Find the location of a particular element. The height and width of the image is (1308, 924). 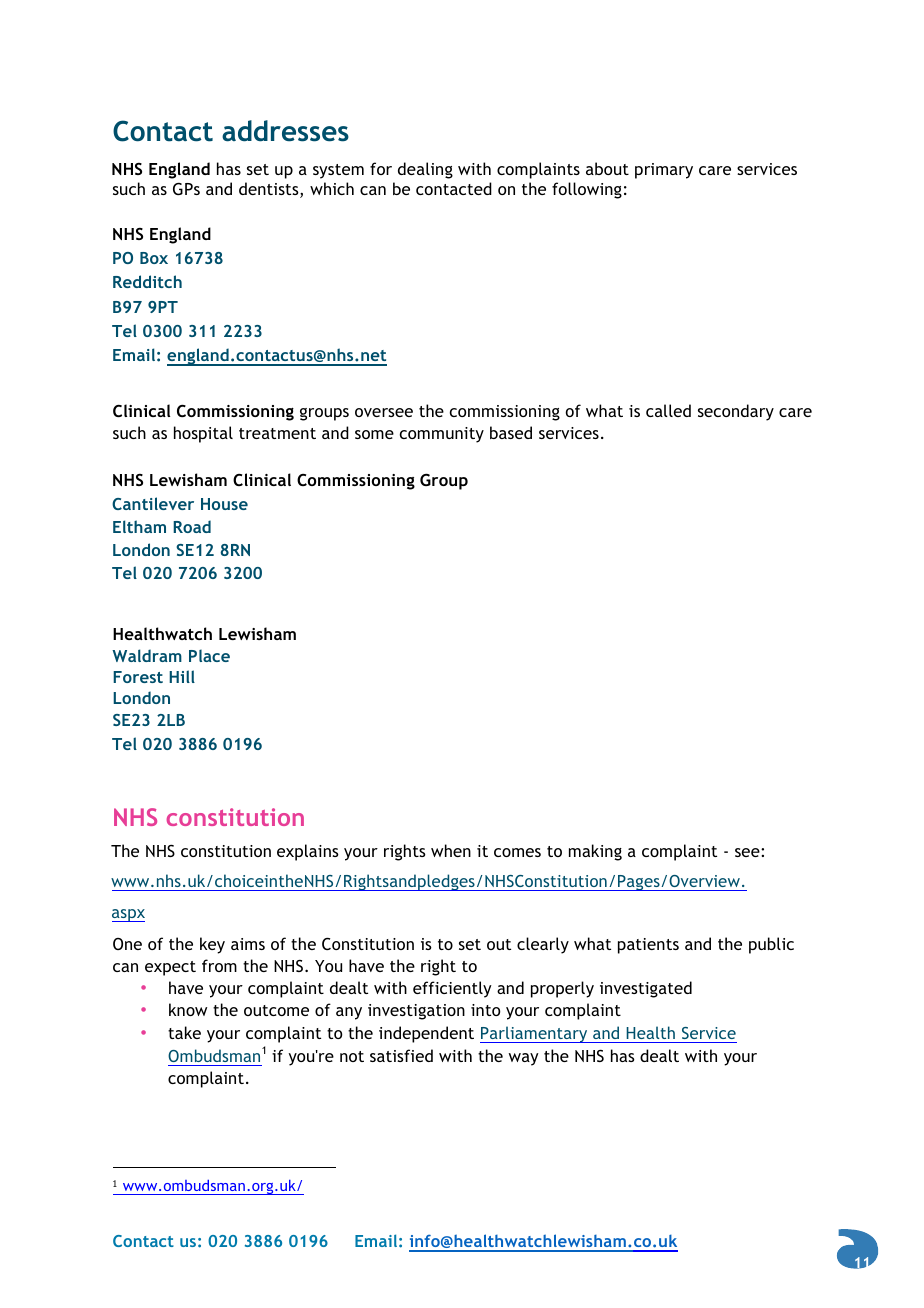

community is located at coordinates (442, 435).
